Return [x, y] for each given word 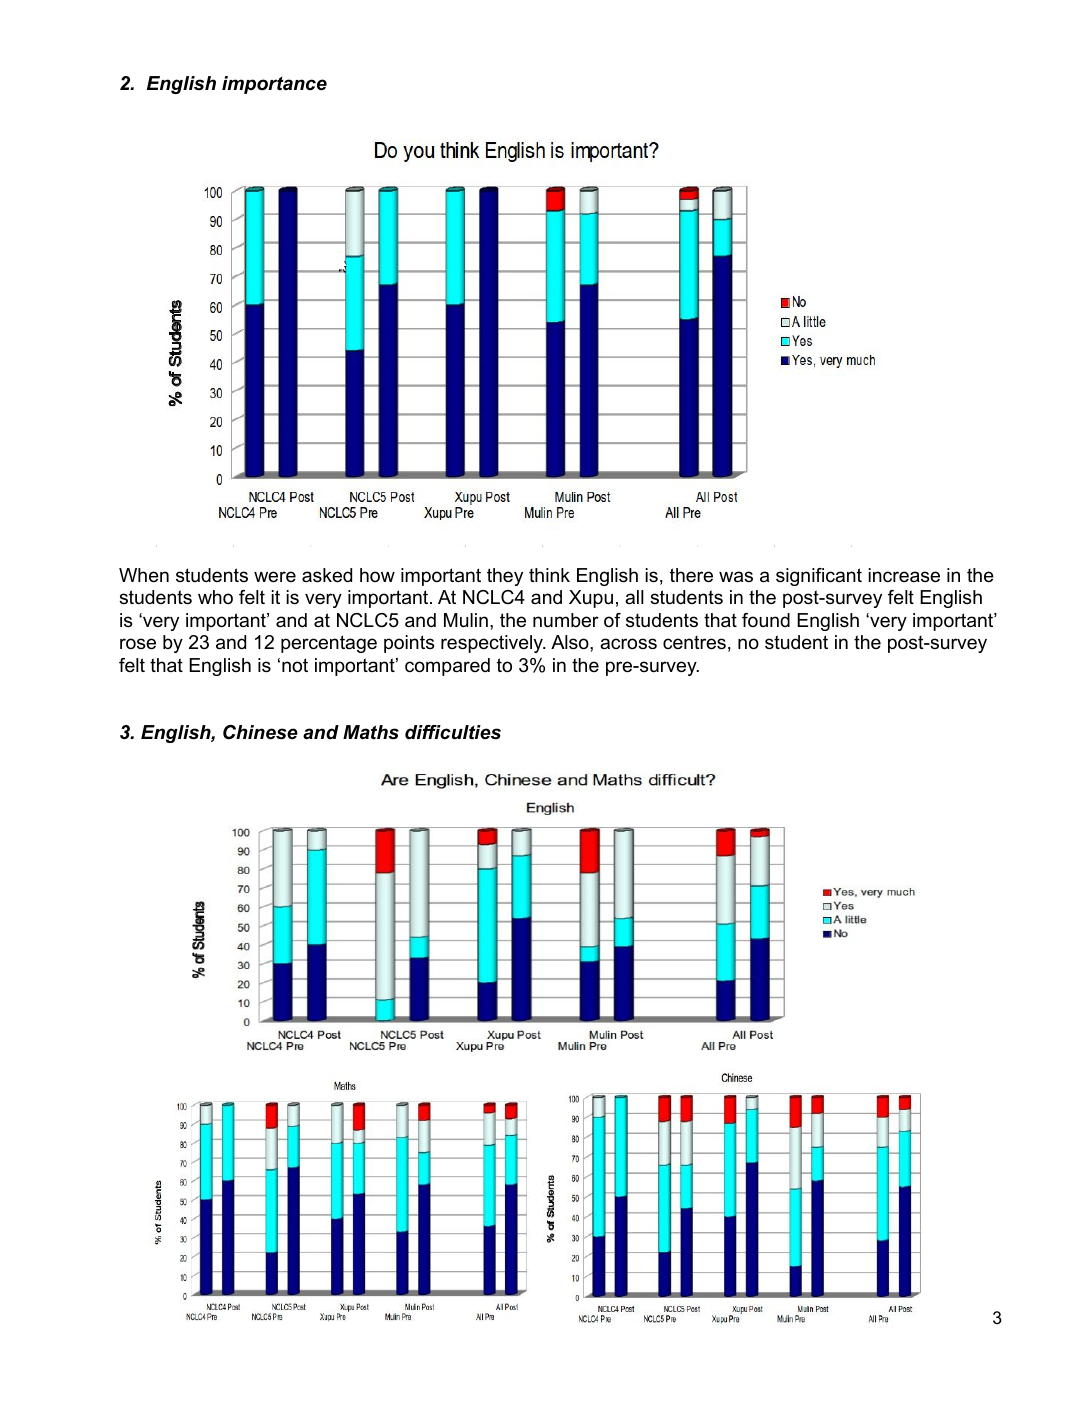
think [549, 575]
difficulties [453, 732]
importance [274, 85]
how [377, 575]
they [505, 577]
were [275, 577]
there [691, 575]
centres [694, 643]
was [736, 577]
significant [819, 577]
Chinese [260, 732]
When [144, 575]
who [215, 597]
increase [904, 575]
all [634, 597]
